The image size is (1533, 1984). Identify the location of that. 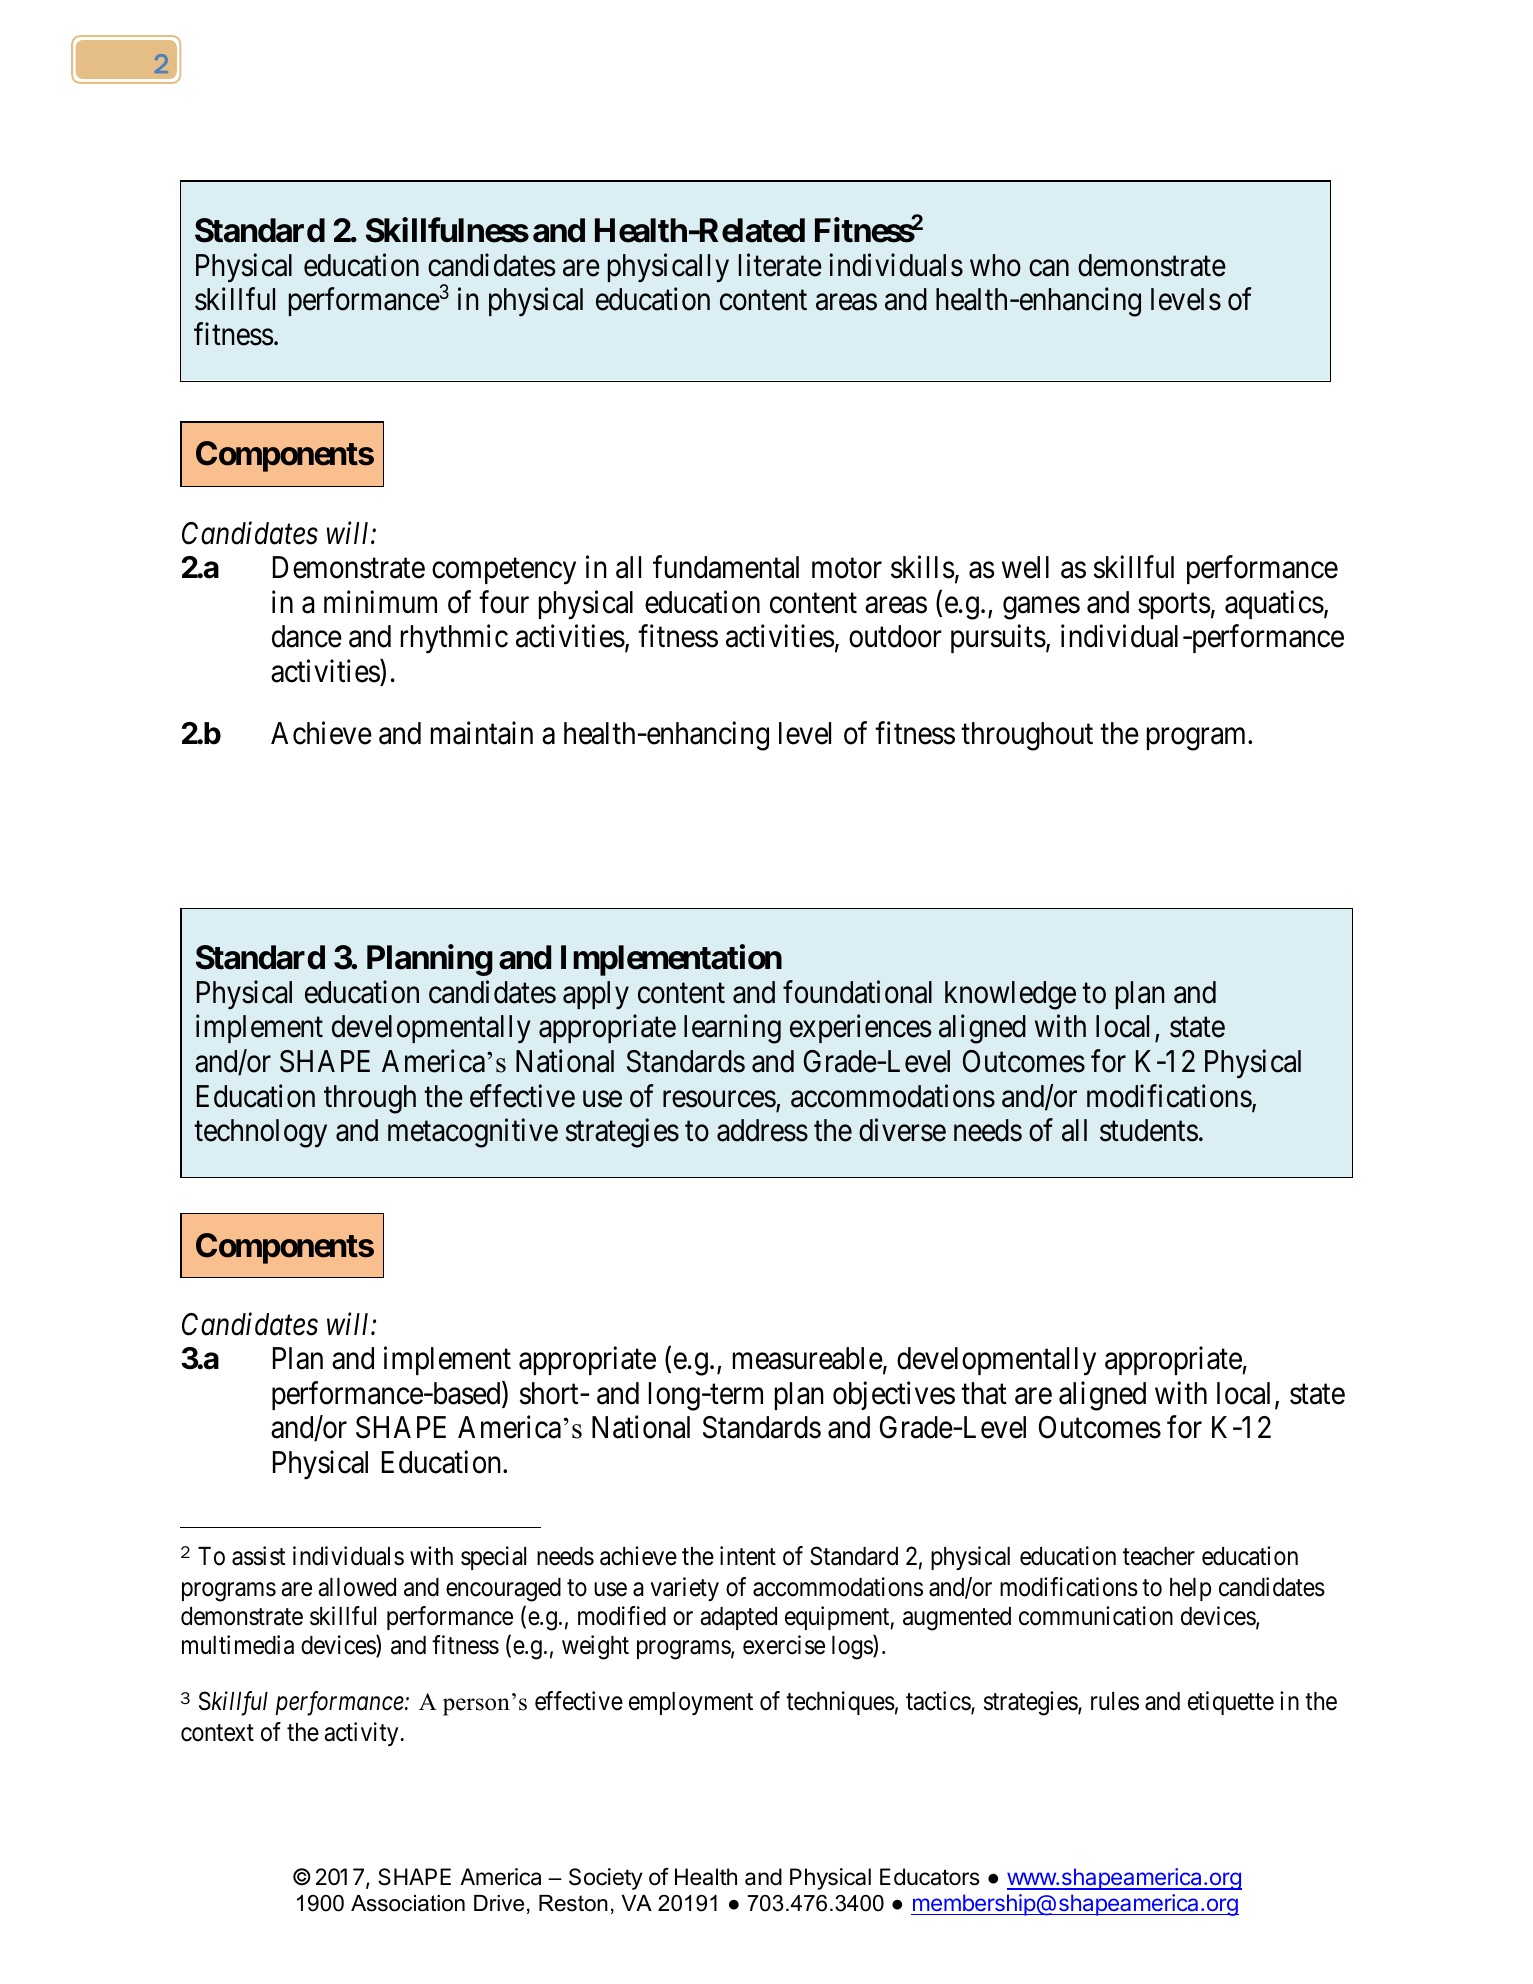
(984, 1393).
